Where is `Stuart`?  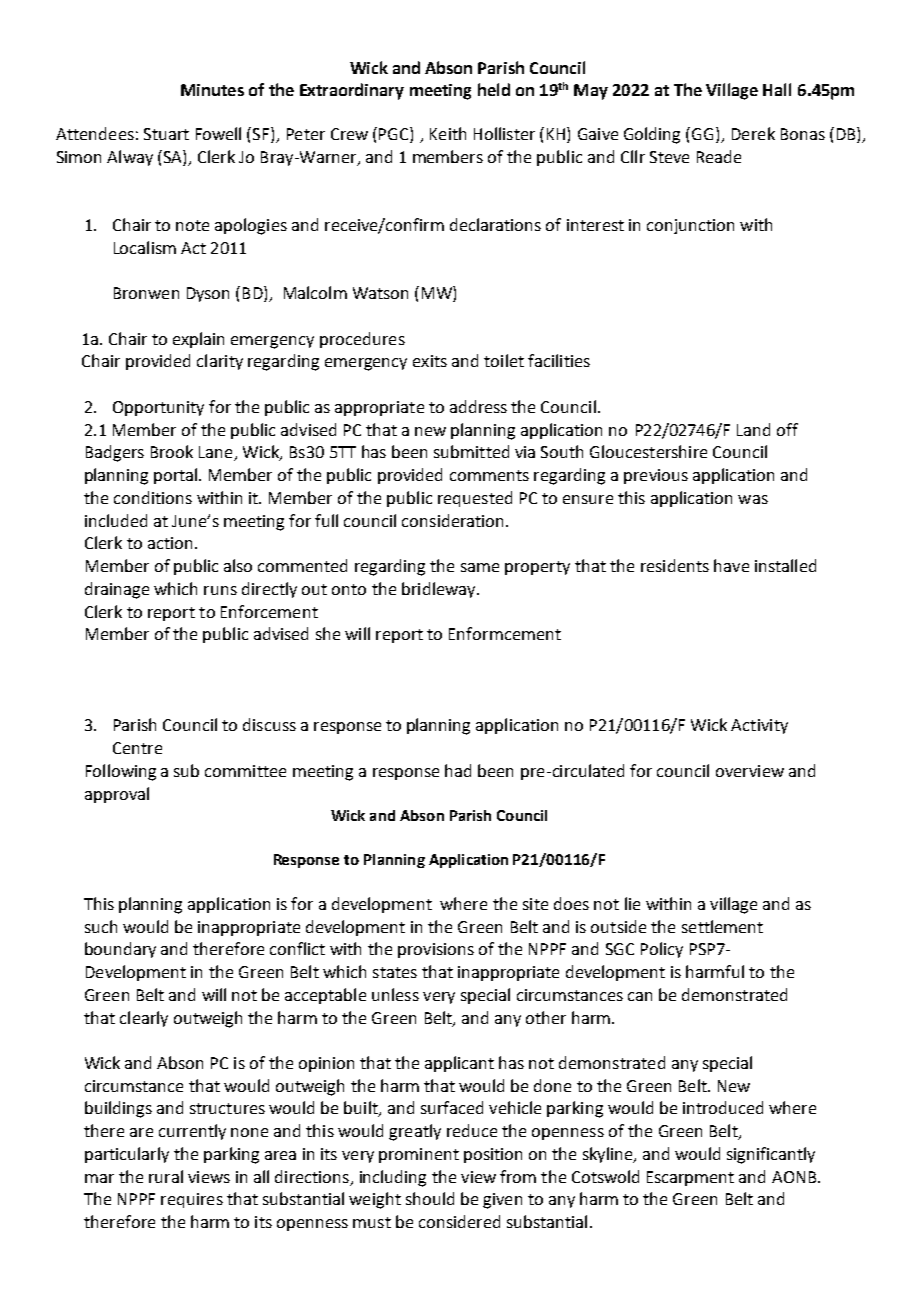
Stuart is located at coordinates (166, 134).
